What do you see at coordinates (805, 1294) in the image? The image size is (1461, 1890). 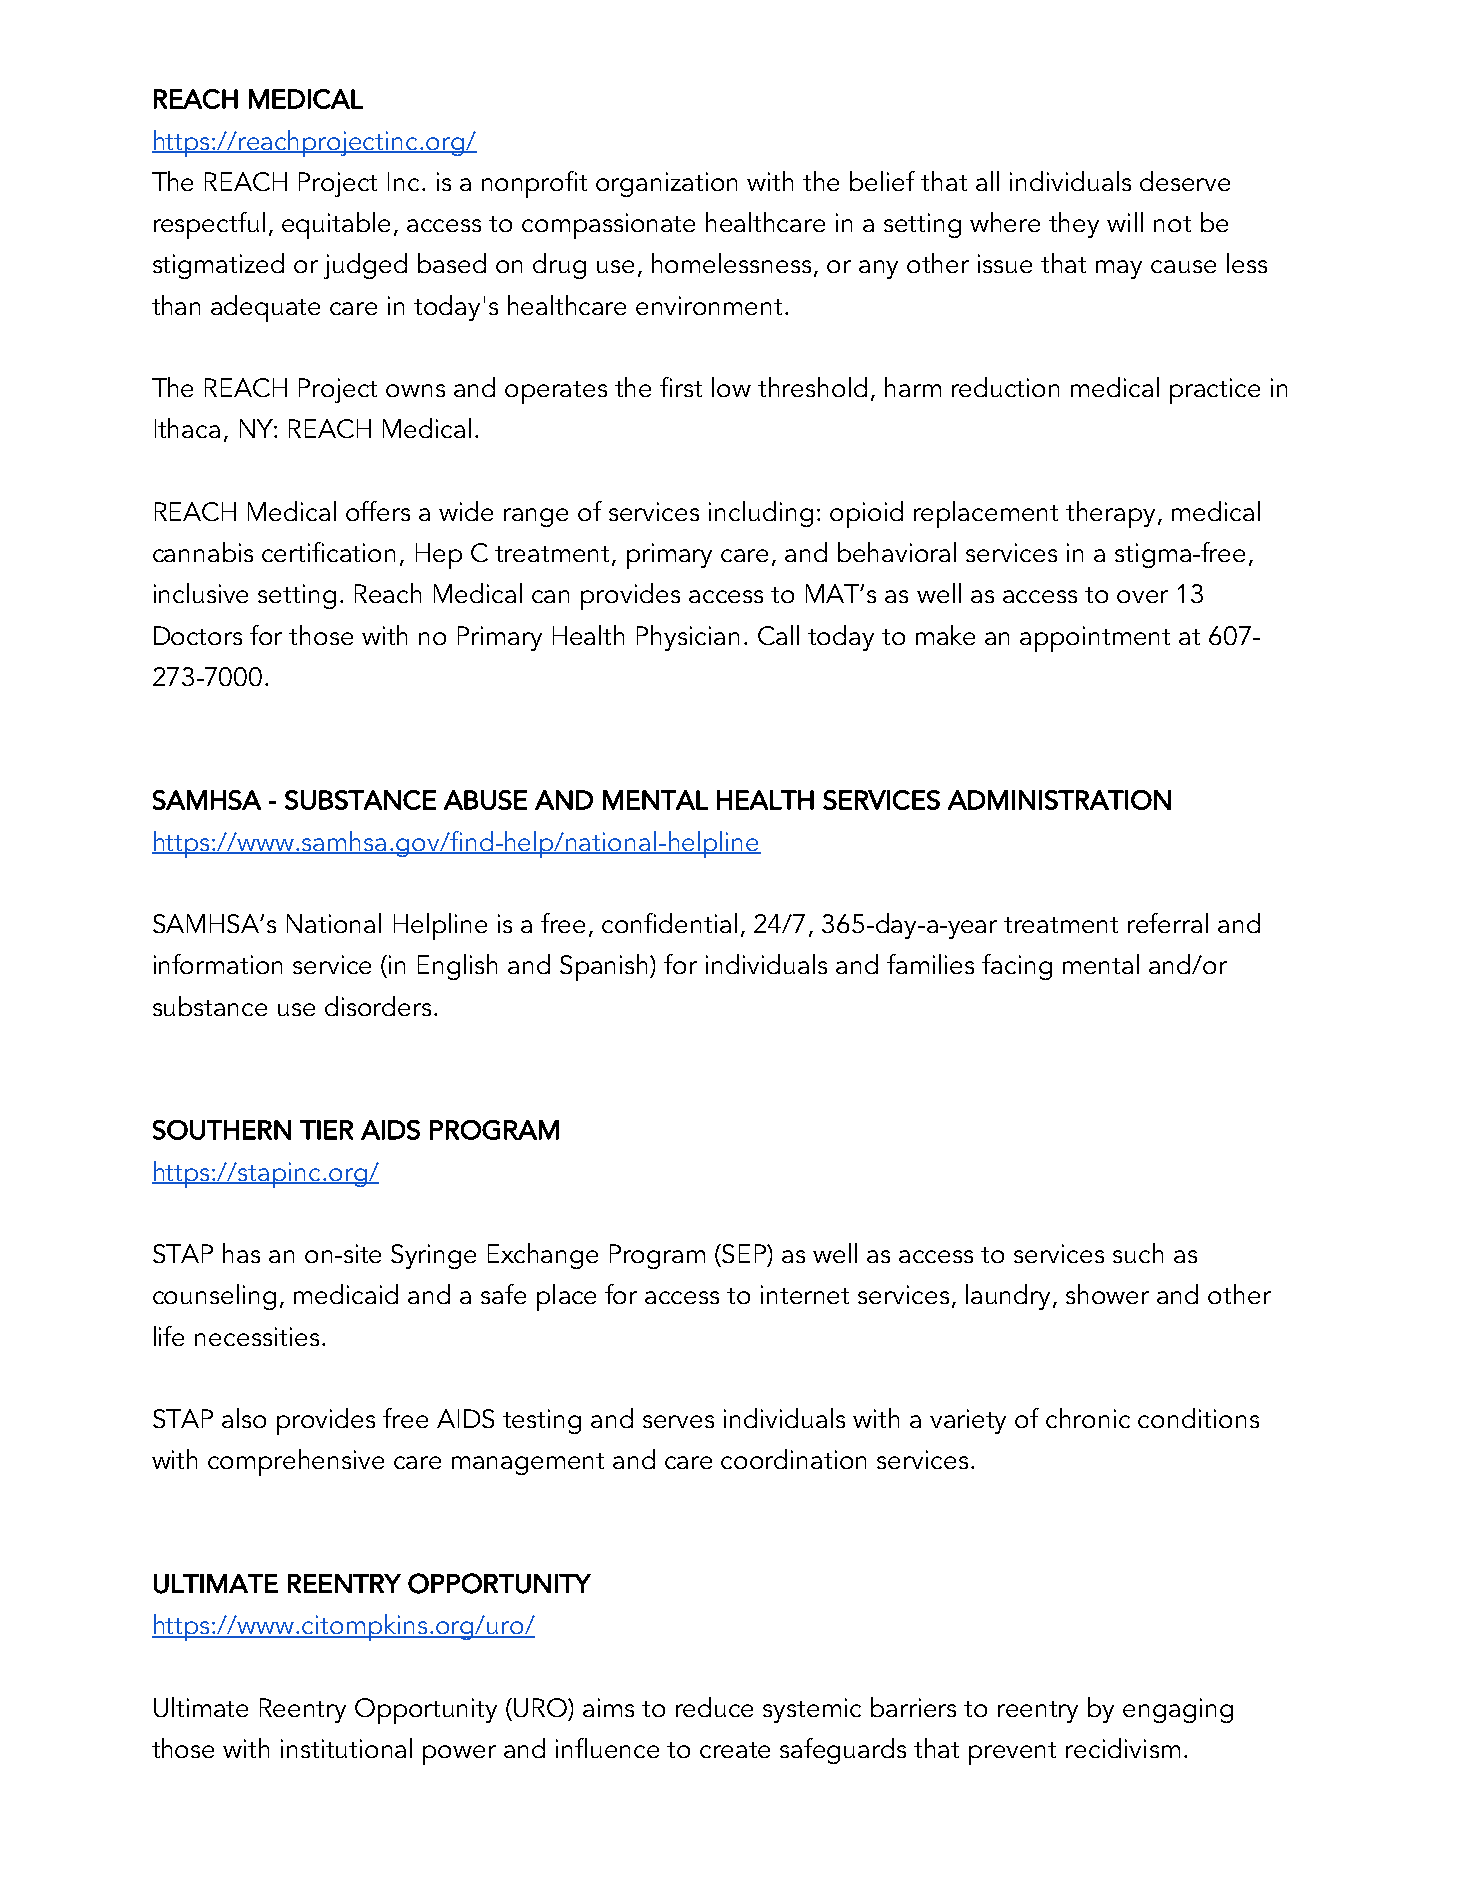 I see `internet` at bounding box center [805, 1294].
